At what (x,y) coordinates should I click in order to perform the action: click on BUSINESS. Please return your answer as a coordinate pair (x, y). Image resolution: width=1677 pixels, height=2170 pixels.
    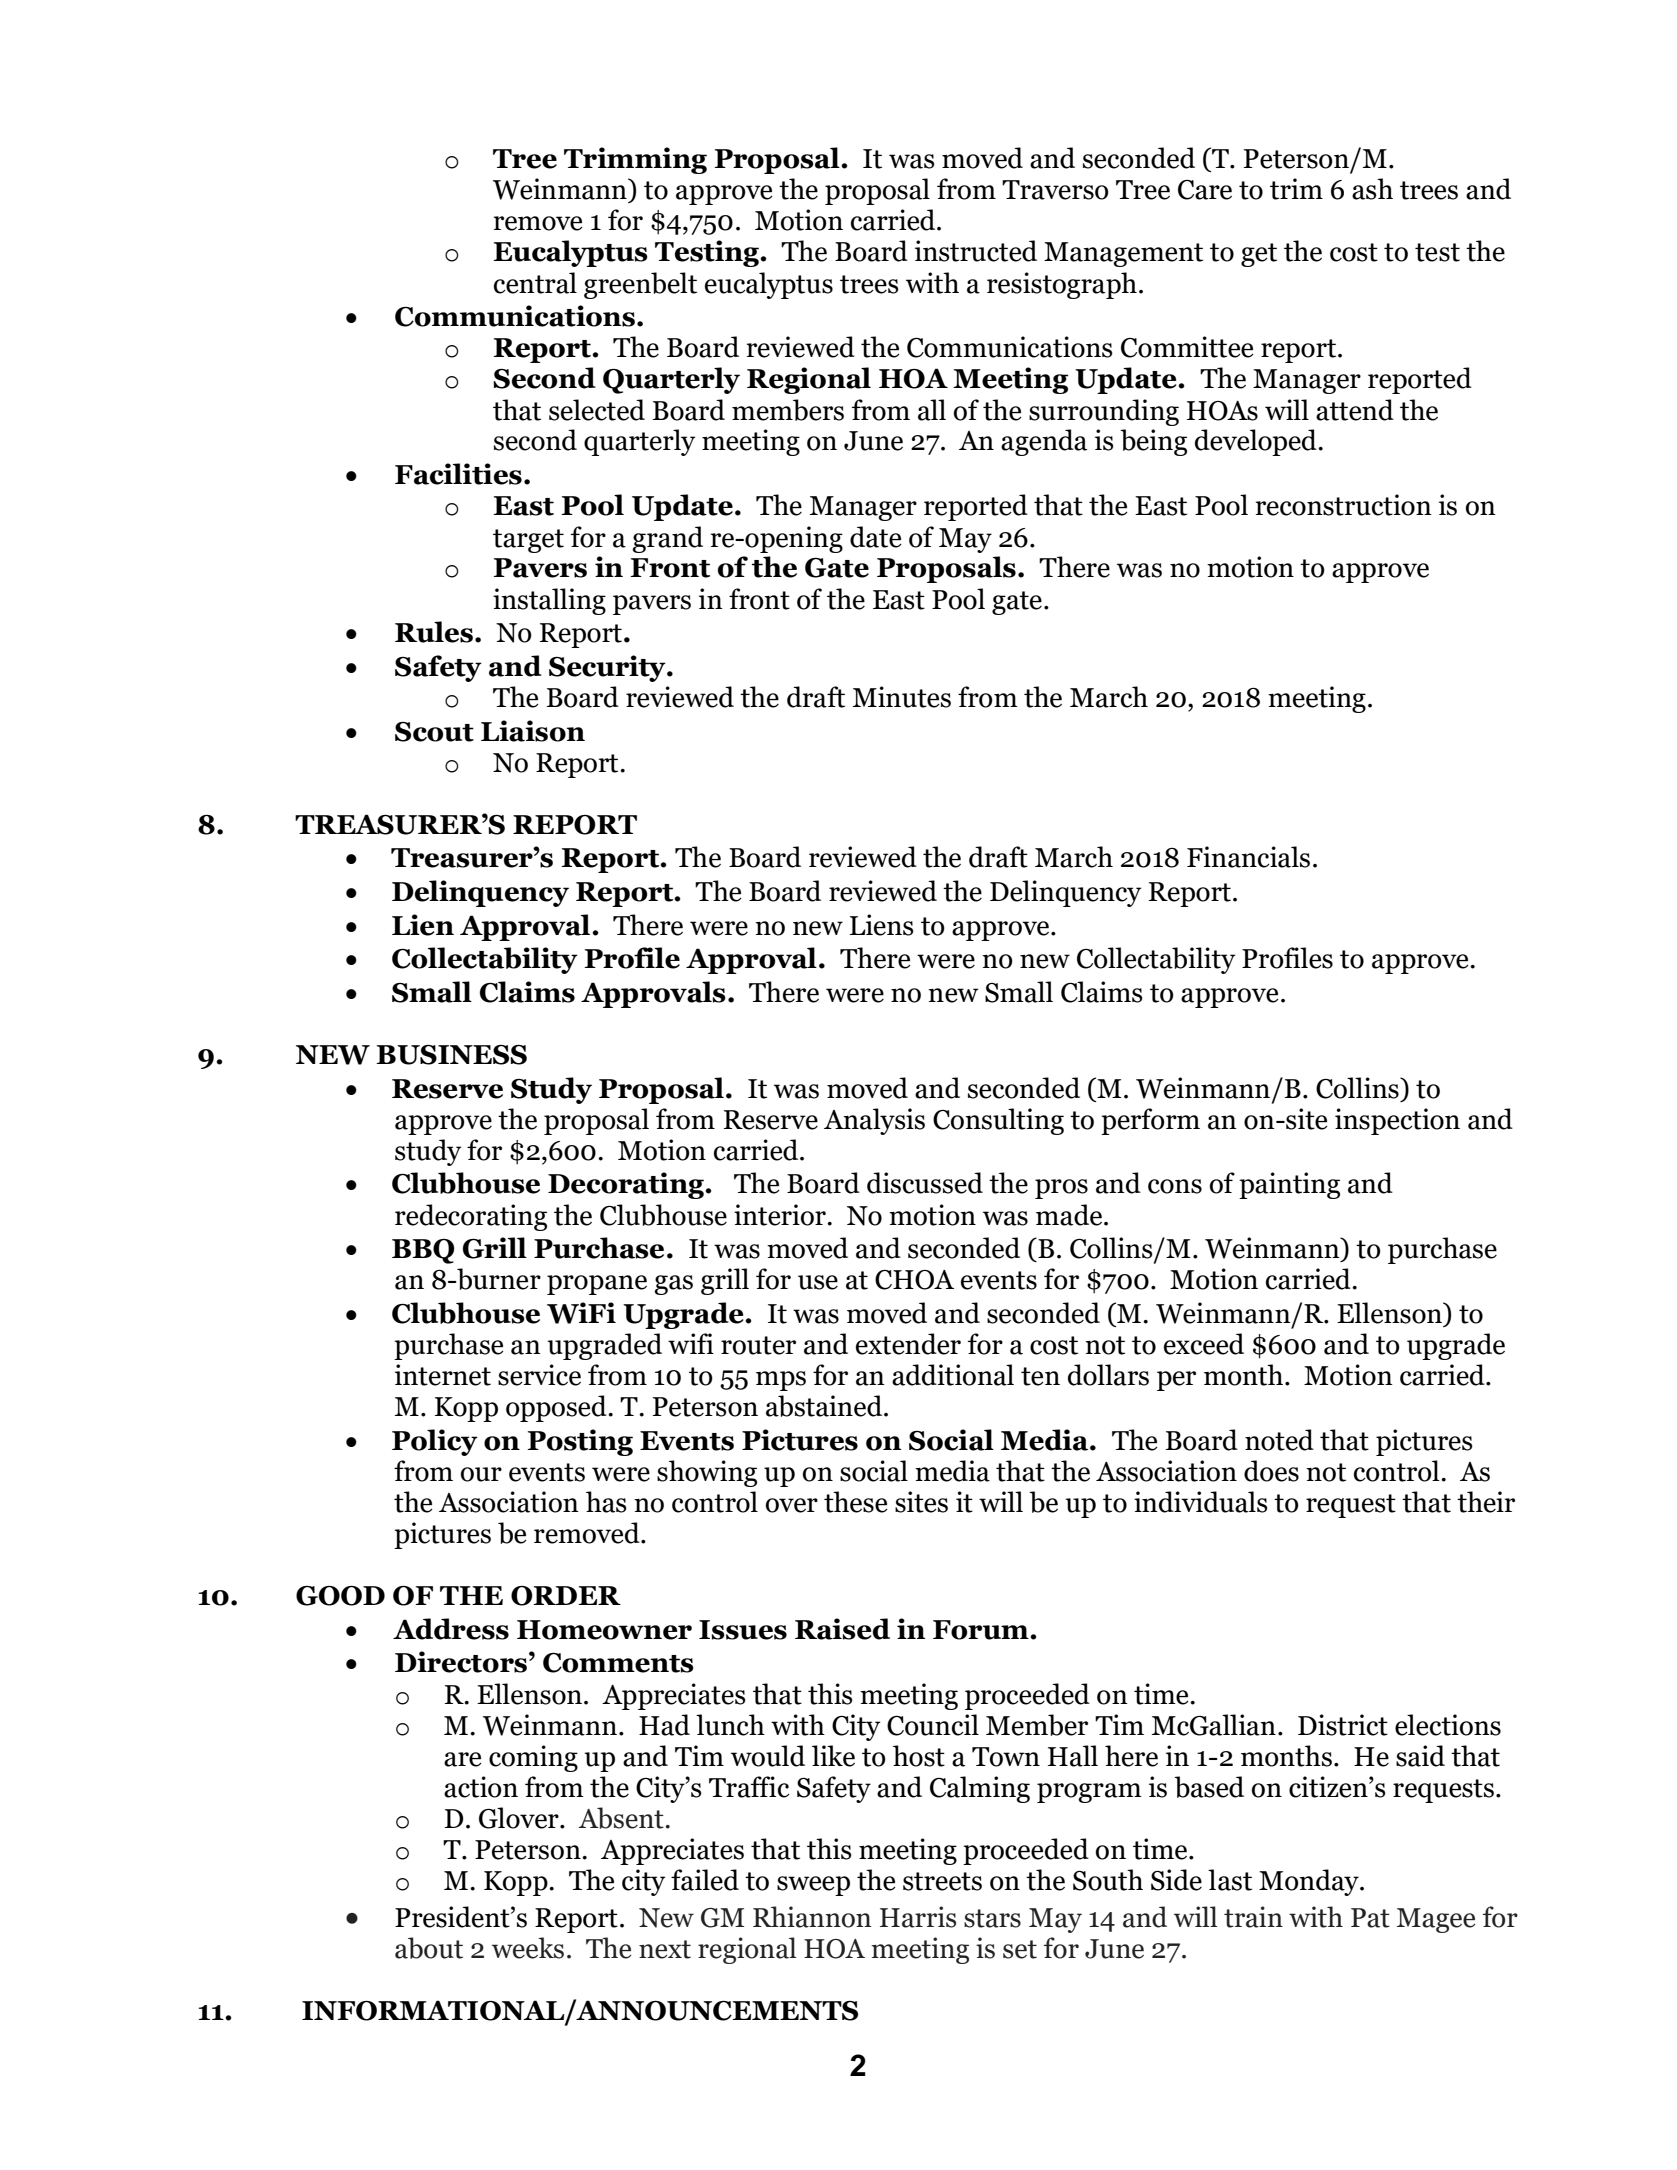
    Looking at the image, I should click on (451, 1055).
